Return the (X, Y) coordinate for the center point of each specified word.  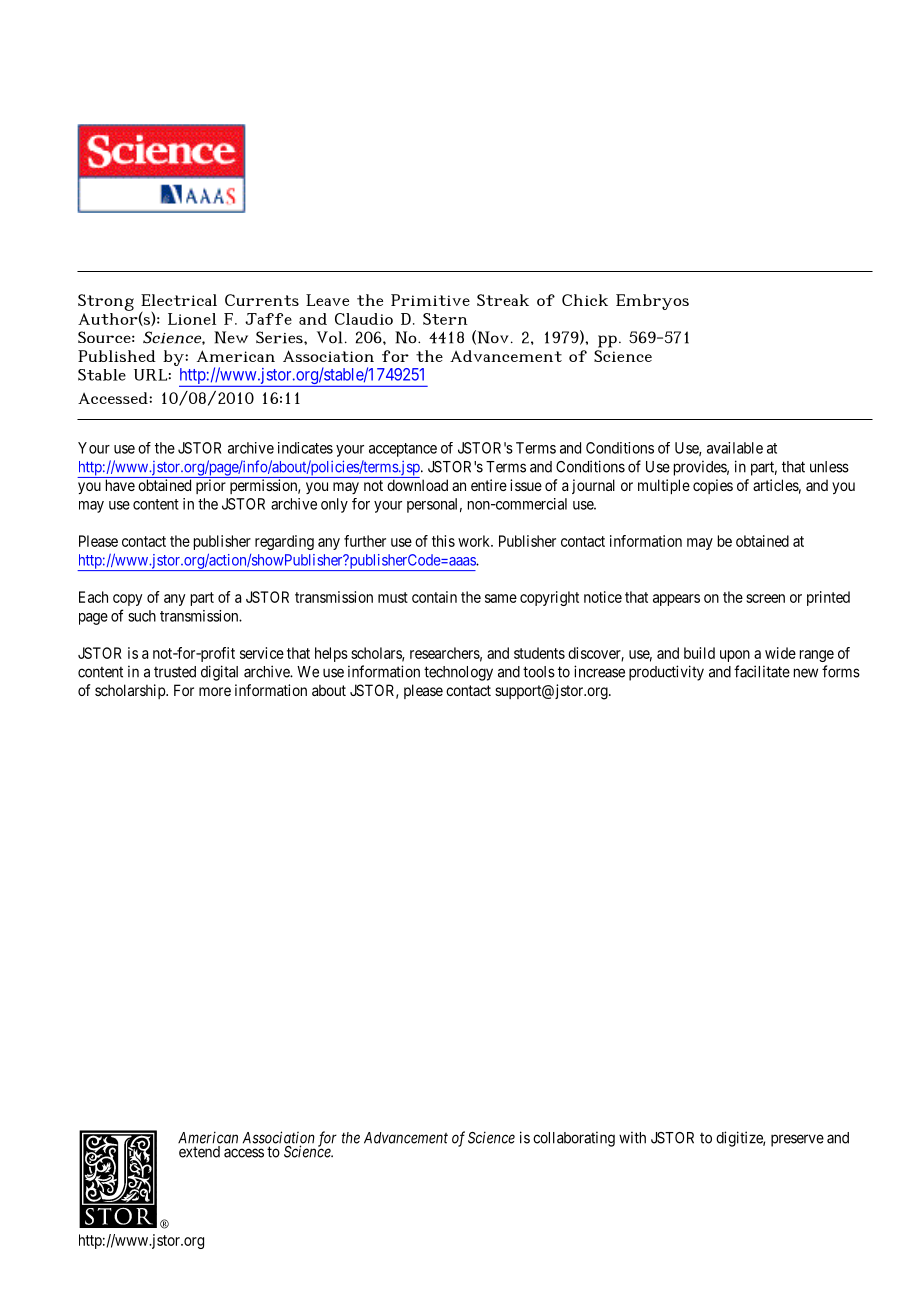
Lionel (192, 319)
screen (765, 598)
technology (458, 673)
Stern (445, 319)
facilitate (762, 671)
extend (199, 1152)
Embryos (652, 302)
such (142, 616)
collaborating (574, 1139)
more (215, 691)
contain (434, 597)
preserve (797, 1140)
